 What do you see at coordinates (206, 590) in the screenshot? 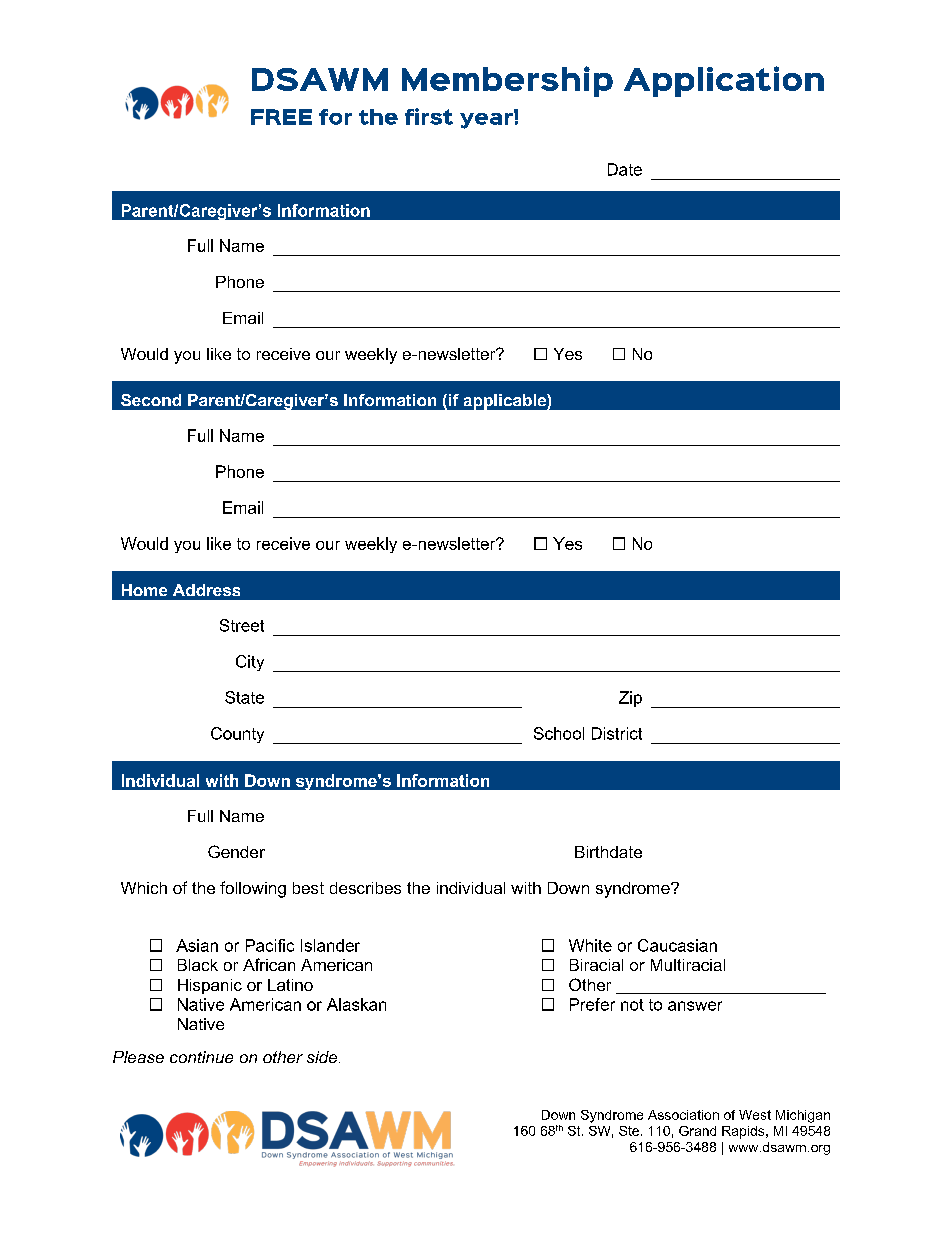
I see `Address` at bounding box center [206, 590].
